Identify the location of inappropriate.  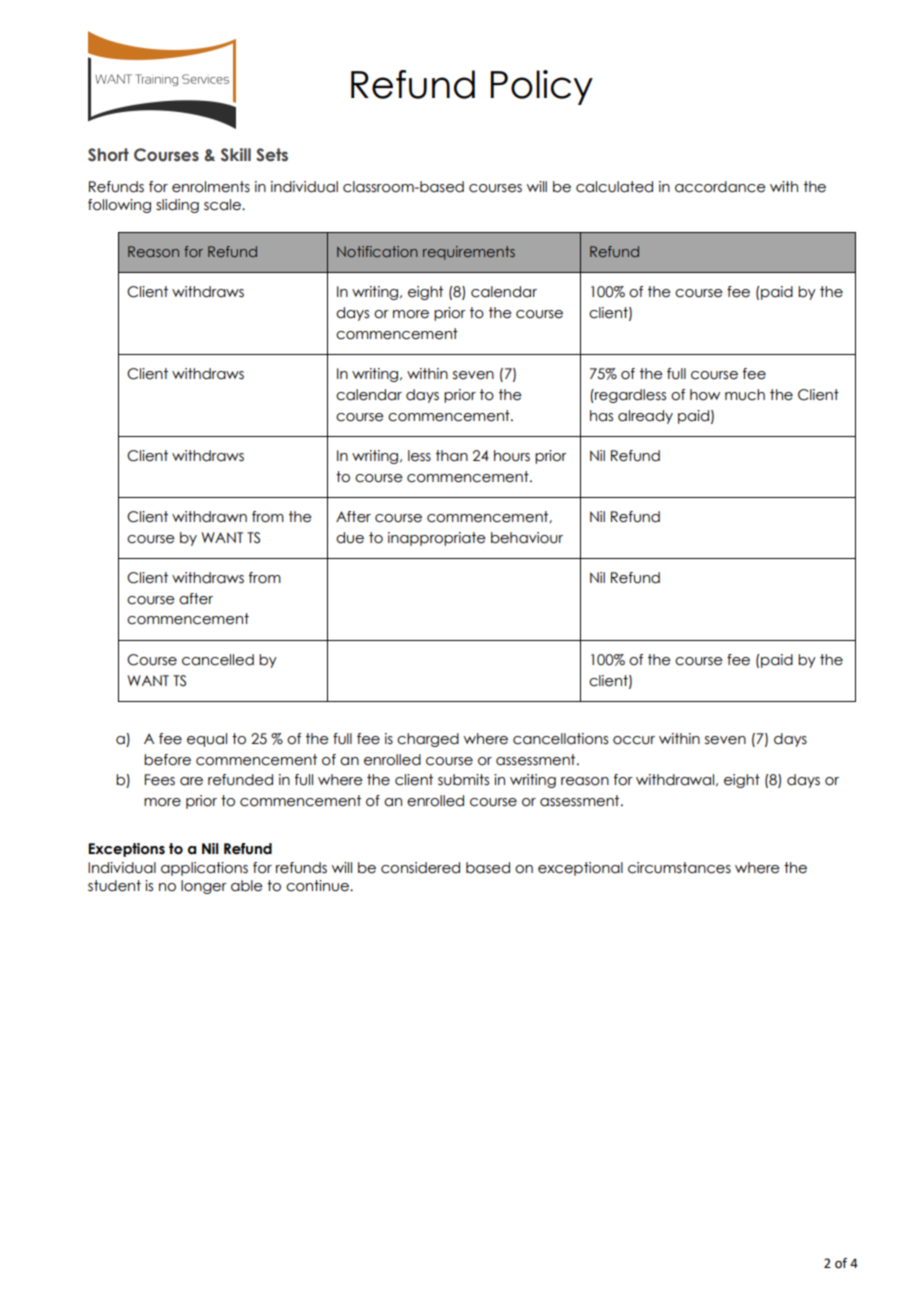
(437, 539).
